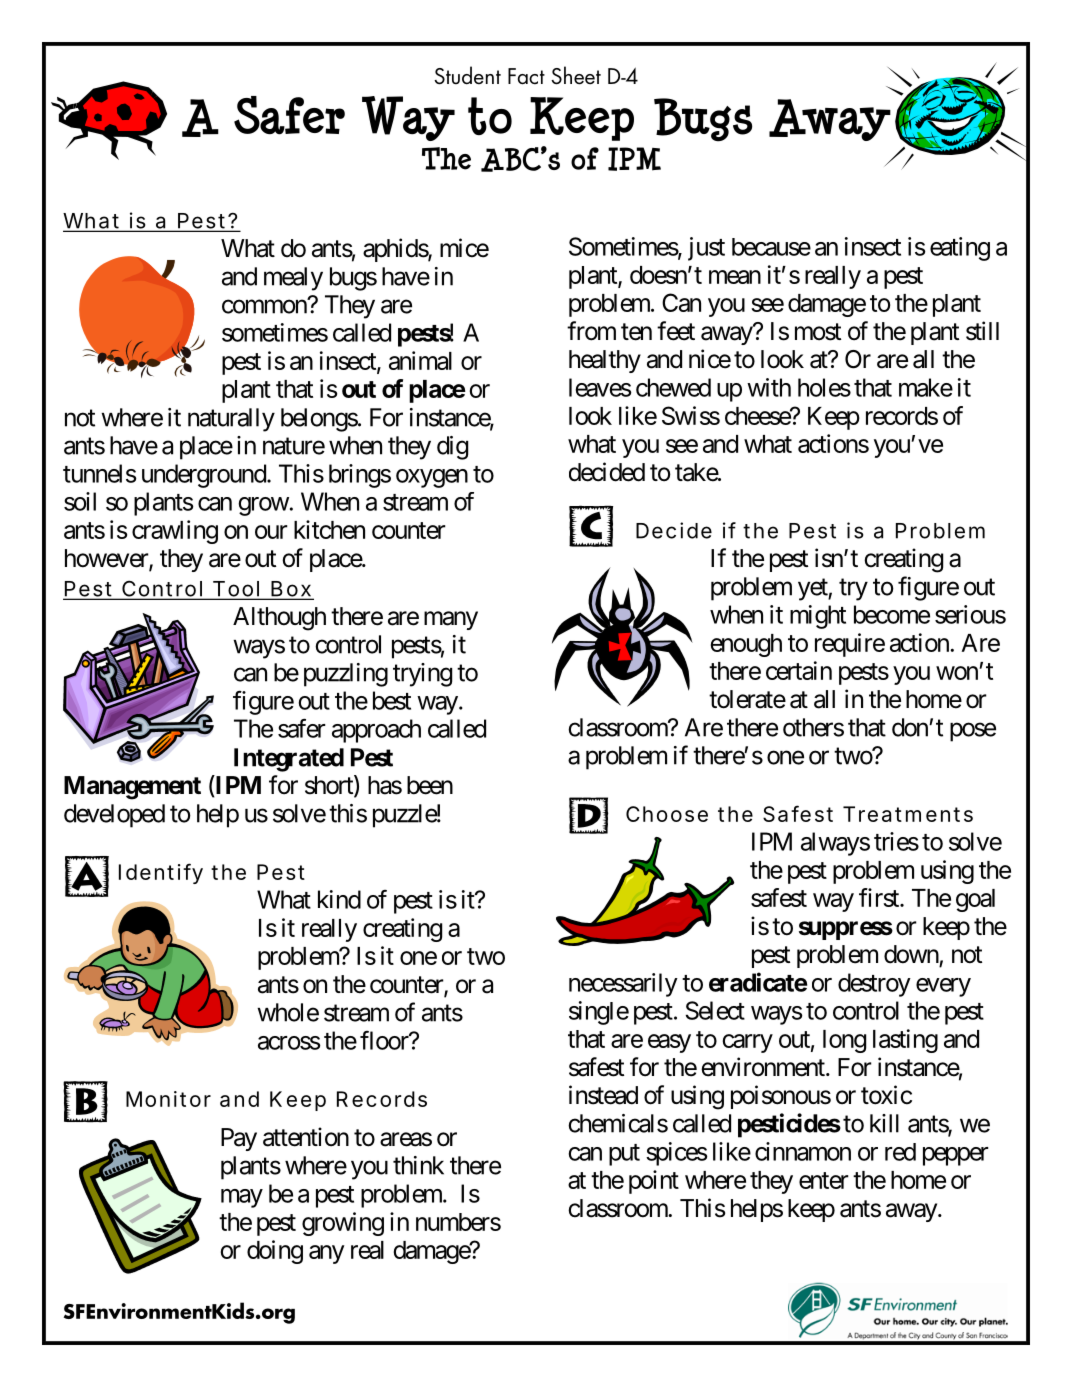 This screenshot has width=1072, height=1387. What do you see at coordinates (161, 873) in the screenshot?
I see `Identify` at bounding box center [161, 873].
